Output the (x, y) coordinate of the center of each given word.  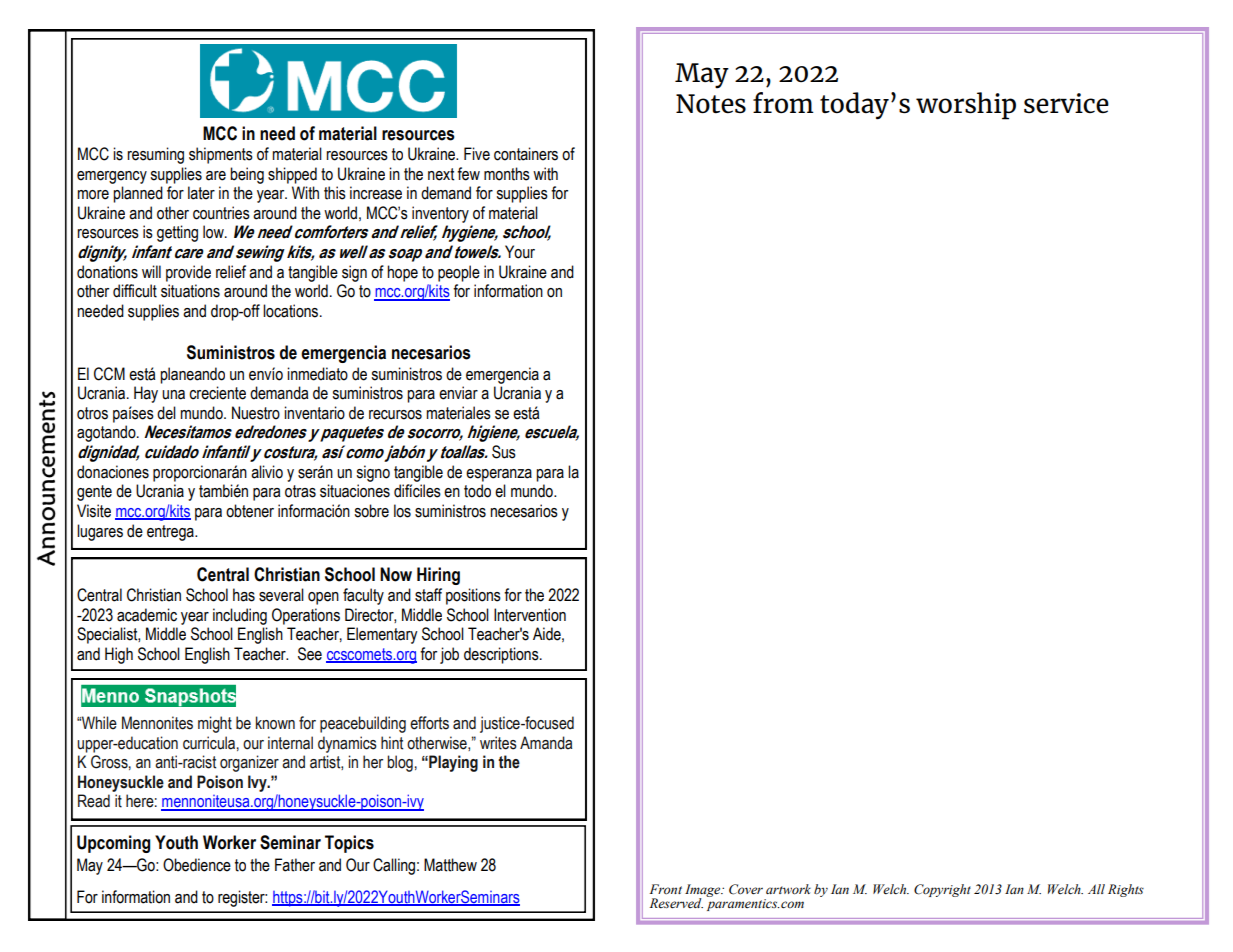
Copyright (942, 890)
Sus (504, 452)
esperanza (499, 475)
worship (966, 106)
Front (666, 889)
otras (300, 491)
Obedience (197, 865)
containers (526, 154)
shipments (221, 155)
